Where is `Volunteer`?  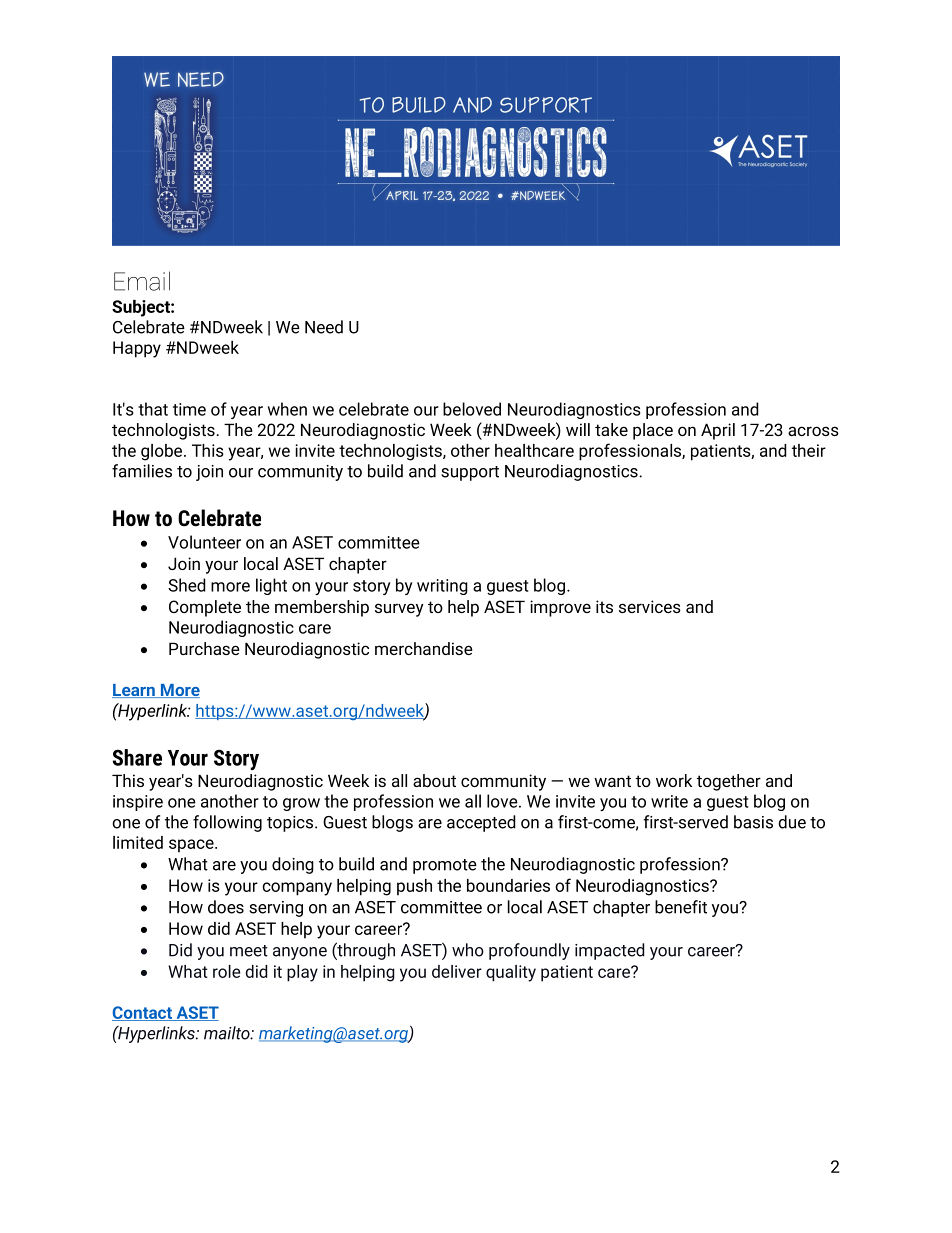 Volunteer is located at coordinates (204, 542).
